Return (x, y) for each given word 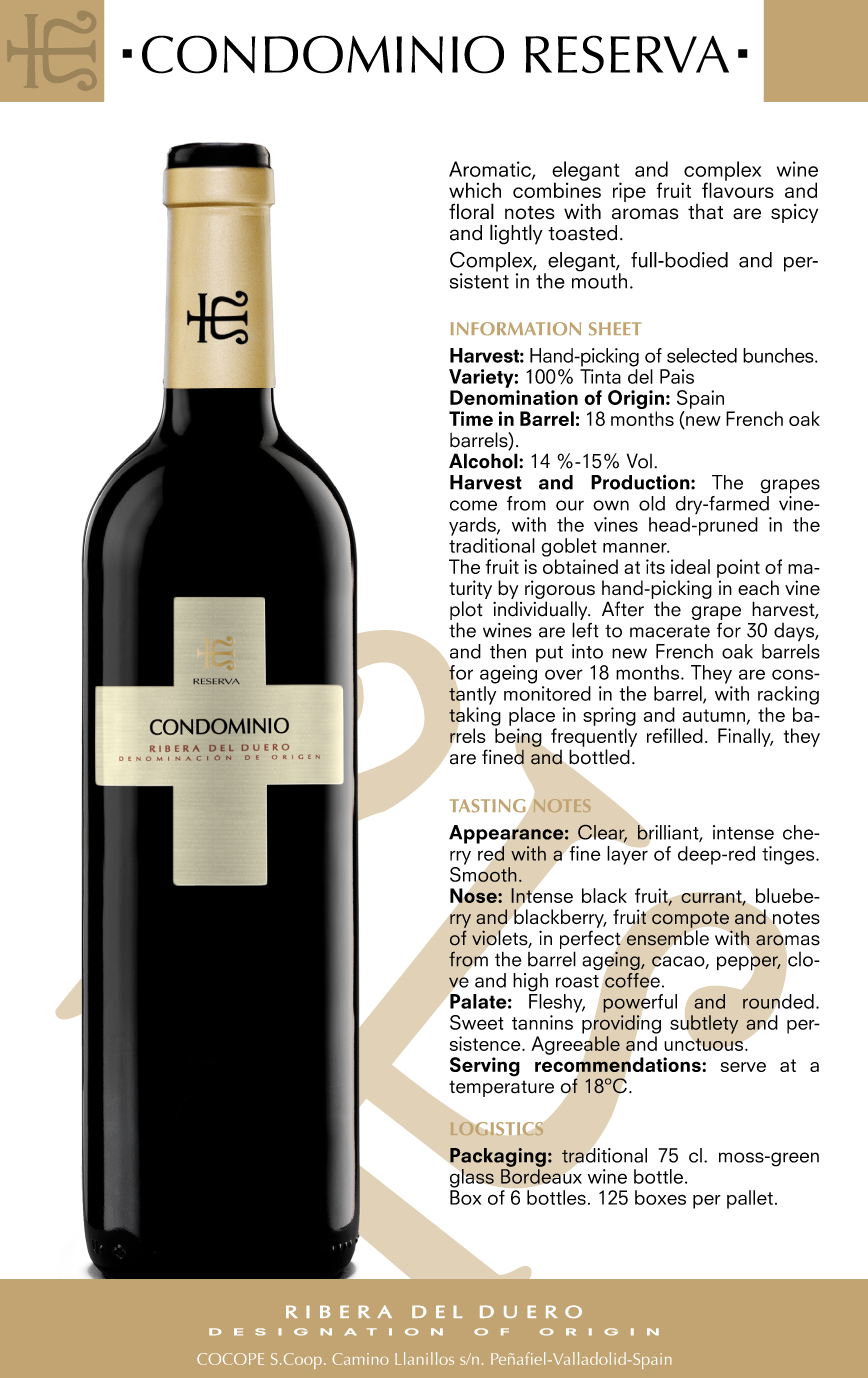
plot (466, 610)
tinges (789, 855)
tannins (542, 1022)
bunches (779, 355)
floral (471, 211)
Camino (360, 1359)
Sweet (477, 1022)
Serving (485, 1067)
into (587, 651)
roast (577, 981)
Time (471, 418)
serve (743, 1067)
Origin (636, 401)
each (758, 588)
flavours (738, 189)
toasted (582, 233)
